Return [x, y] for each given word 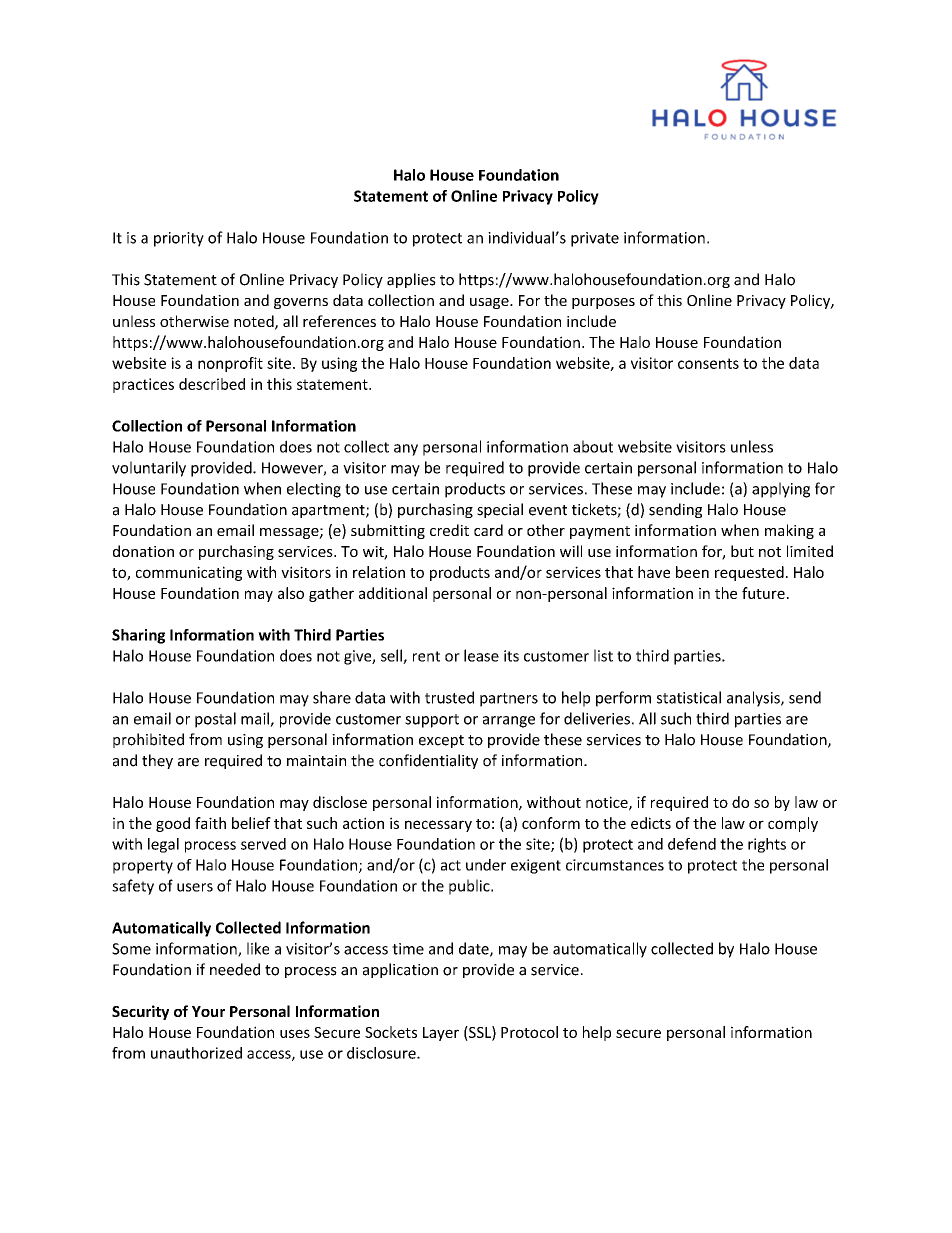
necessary [438, 826]
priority [179, 239]
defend [692, 844]
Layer [441, 1034]
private [595, 239]
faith [210, 823]
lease [481, 655]
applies [411, 280]
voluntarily [149, 469]
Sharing [138, 636]
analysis [754, 699]
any [406, 450]
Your [208, 1011]
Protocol [529, 1032]
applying [781, 490]
